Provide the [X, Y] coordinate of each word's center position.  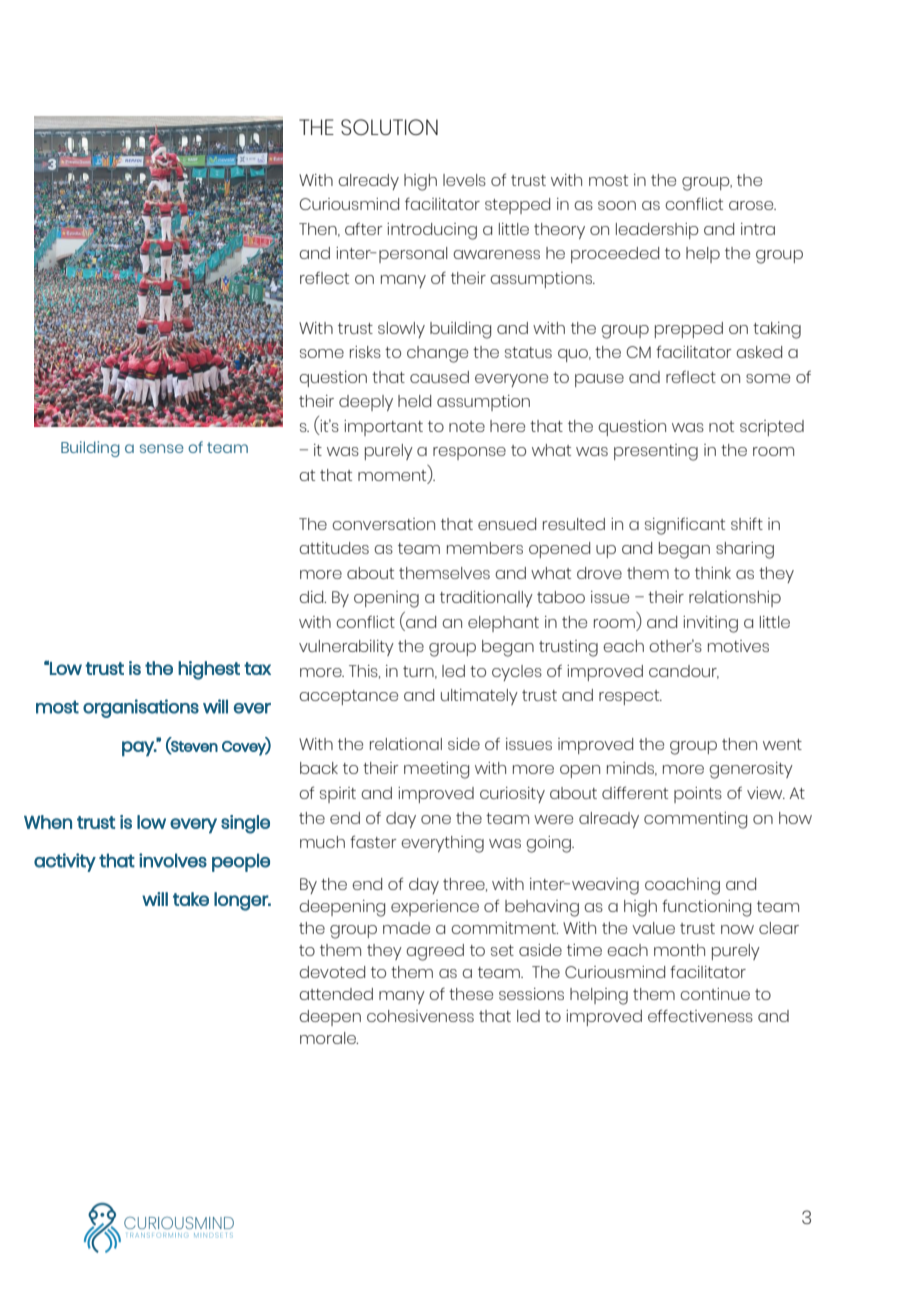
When [48, 822]
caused [439, 377]
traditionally [486, 599]
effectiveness [700, 1015]
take [191, 899]
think [713, 573]
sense [162, 448]
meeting [436, 770]
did [312, 597]
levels [464, 180]
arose [752, 205]
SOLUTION [389, 127]
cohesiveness [420, 1016]
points [698, 795]
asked [759, 352]
